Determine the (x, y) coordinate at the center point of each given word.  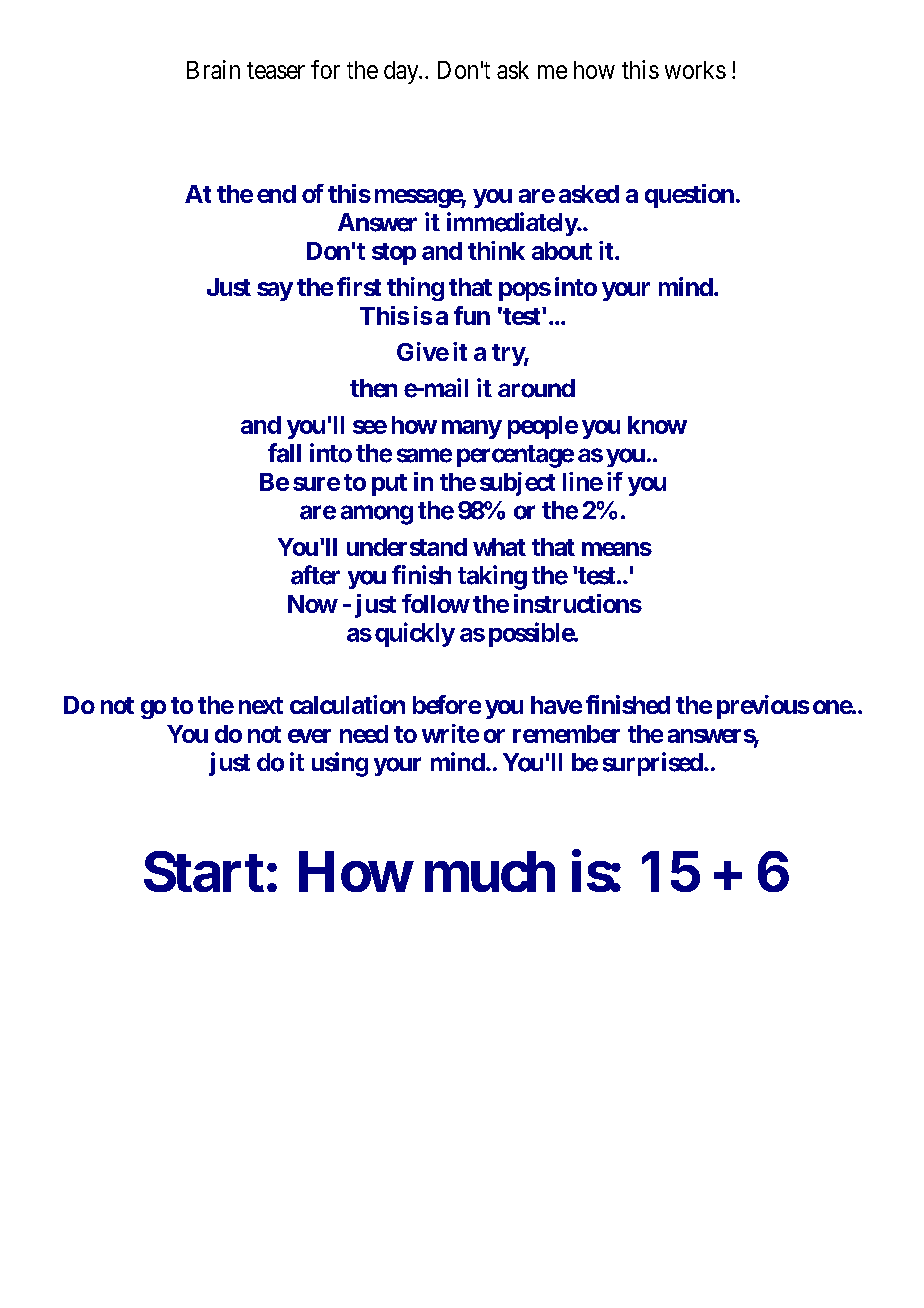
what (499, 547)
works (695, 70)
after (315, 575)
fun (472, 315)
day (402, 72)
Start (204, 871)
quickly (415, 634)
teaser (276, 70)
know (657, 425)
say (275, 291)
